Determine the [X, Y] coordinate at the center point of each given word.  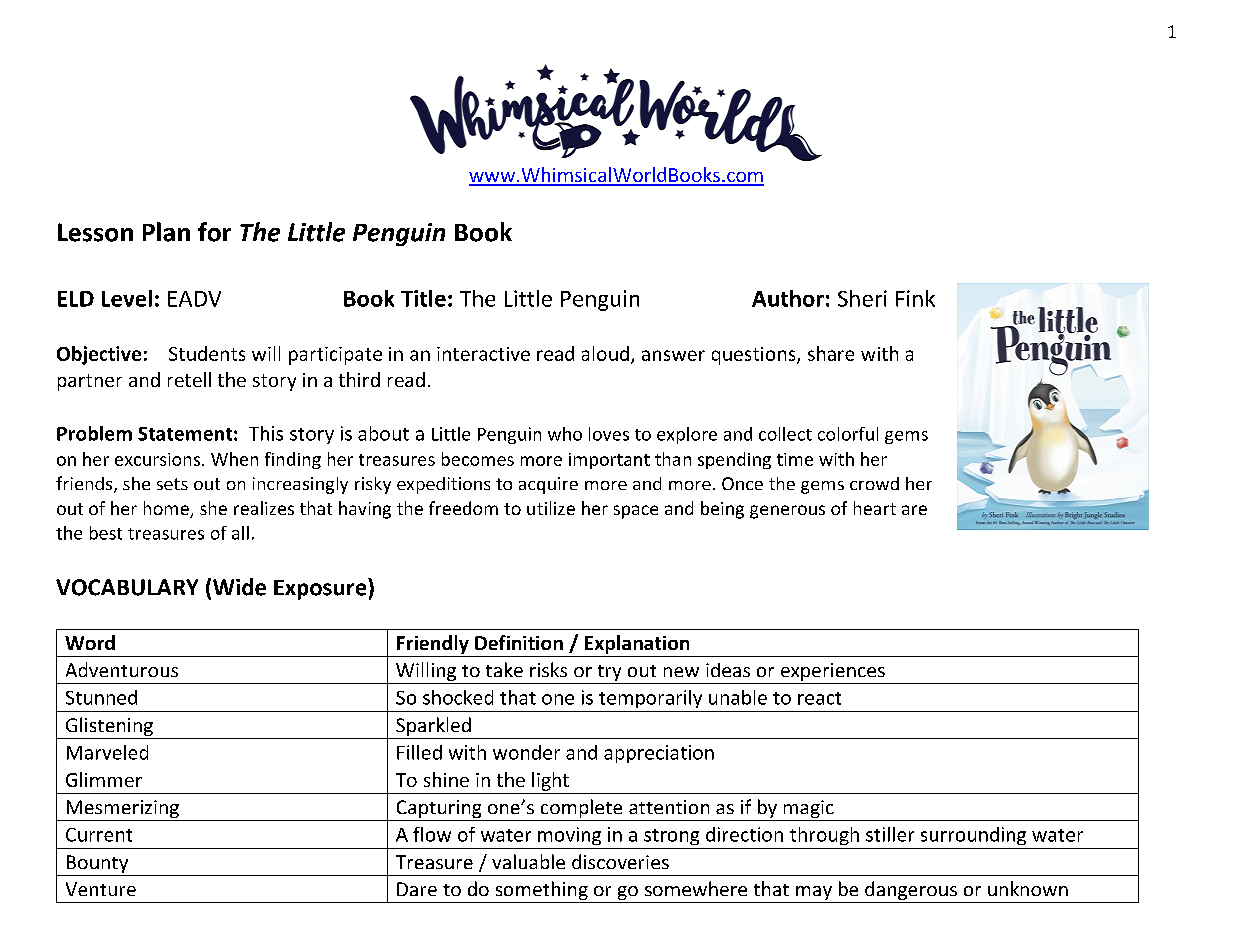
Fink [915, 298]
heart [875, 508]
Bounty [97, 864]
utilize [551, 508]
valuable [528, 861]
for [214, 232]
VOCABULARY [127, 587]
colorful [848, 434]
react [819, 698]
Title [423, 298]
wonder [526, 752]
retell [189, 379]
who [565, 434]
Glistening [109, 728]
